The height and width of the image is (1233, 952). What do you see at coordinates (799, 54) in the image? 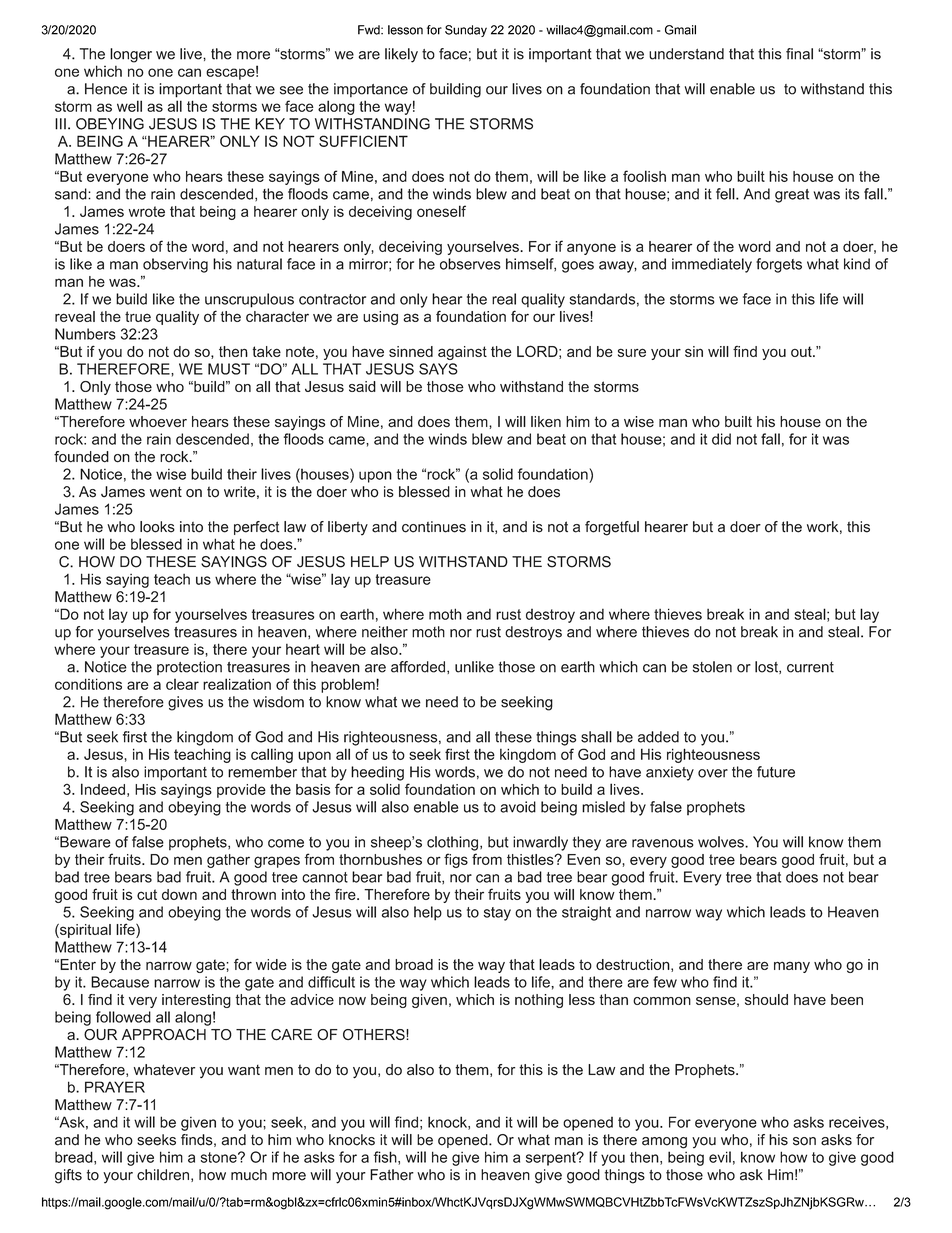
I see `final` at bounding box center [799, 54].
